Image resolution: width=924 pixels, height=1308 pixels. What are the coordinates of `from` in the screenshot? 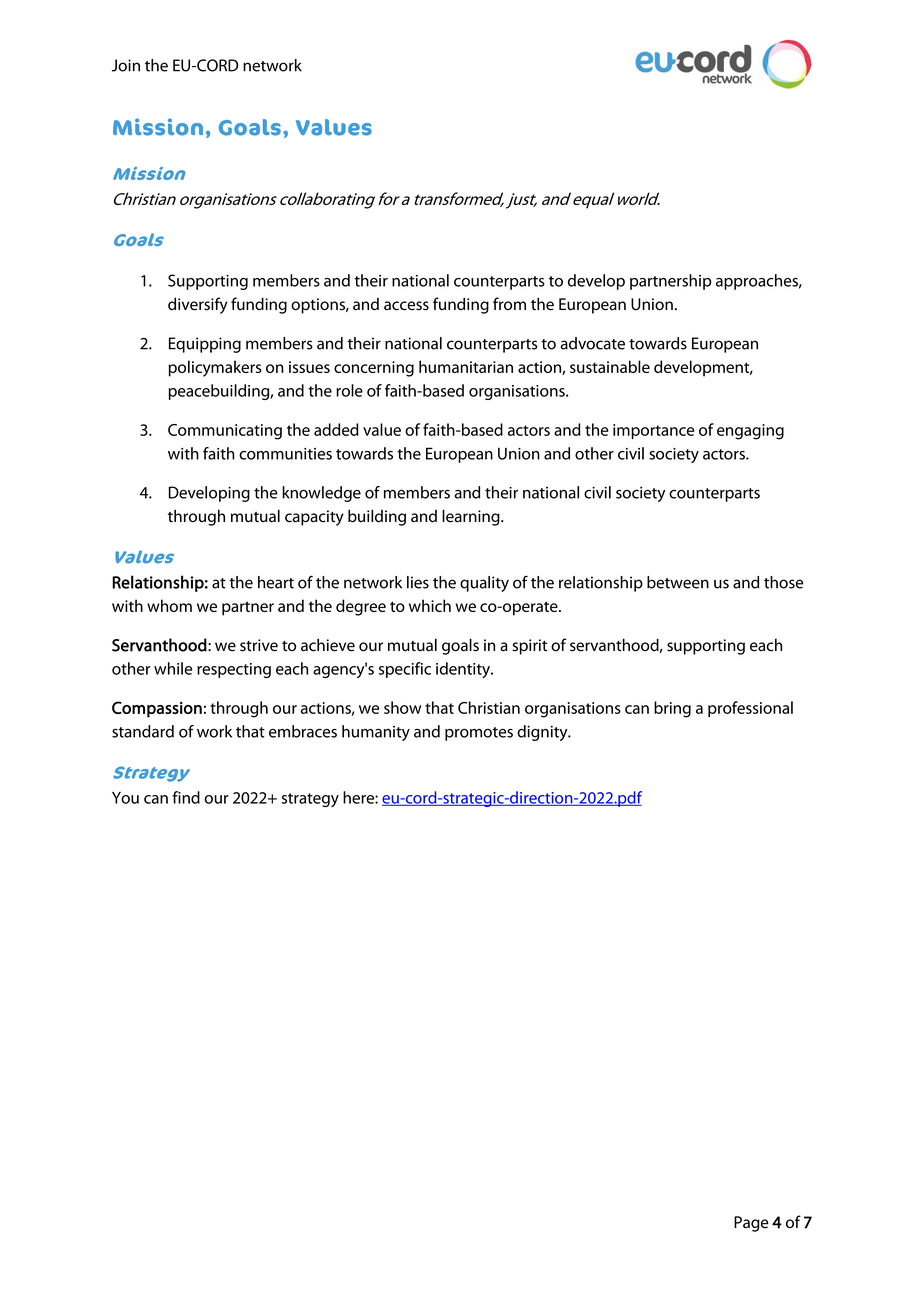 It's located at (509, 304).
